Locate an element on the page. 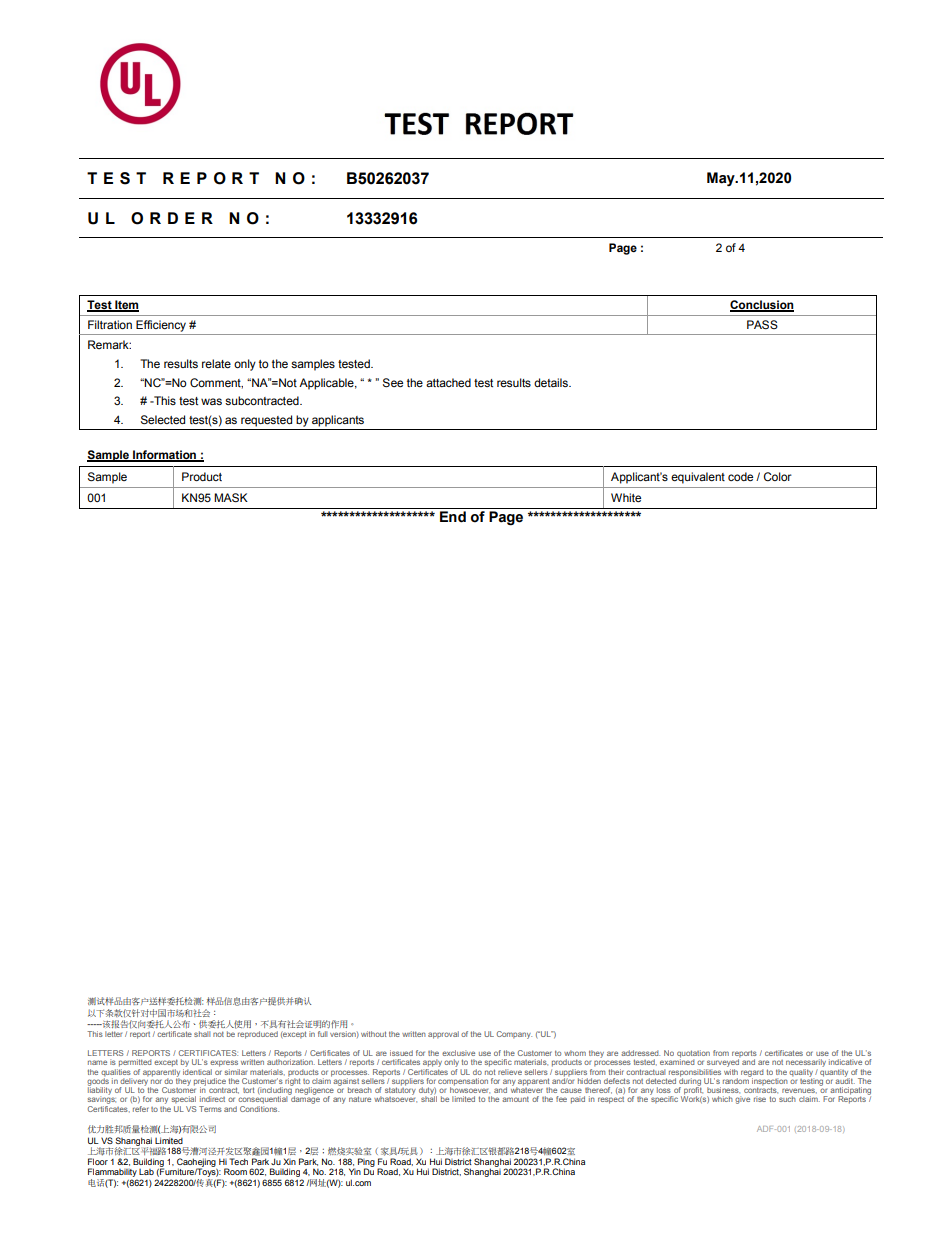  Efficiency is located at coordinates (161, 326).
